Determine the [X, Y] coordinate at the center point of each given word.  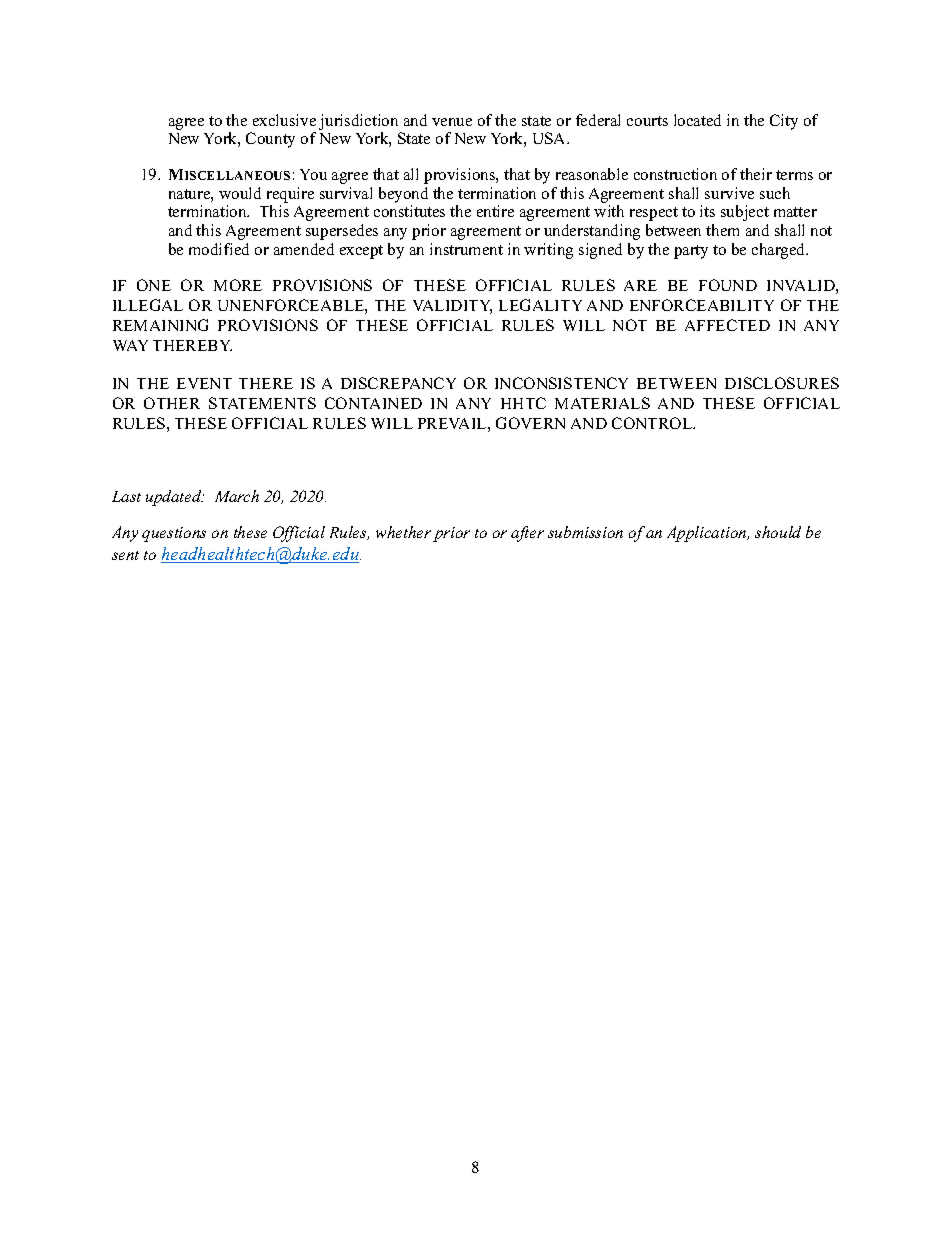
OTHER [172, 403]
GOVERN [530, 423]
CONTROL [653, 423]
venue [452, 122]
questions [174, 534]
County [270, 140]
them [722, 230]
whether [403, 532]
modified [219, 249]
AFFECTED [727, 325]
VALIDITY [452, 307]
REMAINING [160, 325]
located [697, 120]
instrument [466, 249]
